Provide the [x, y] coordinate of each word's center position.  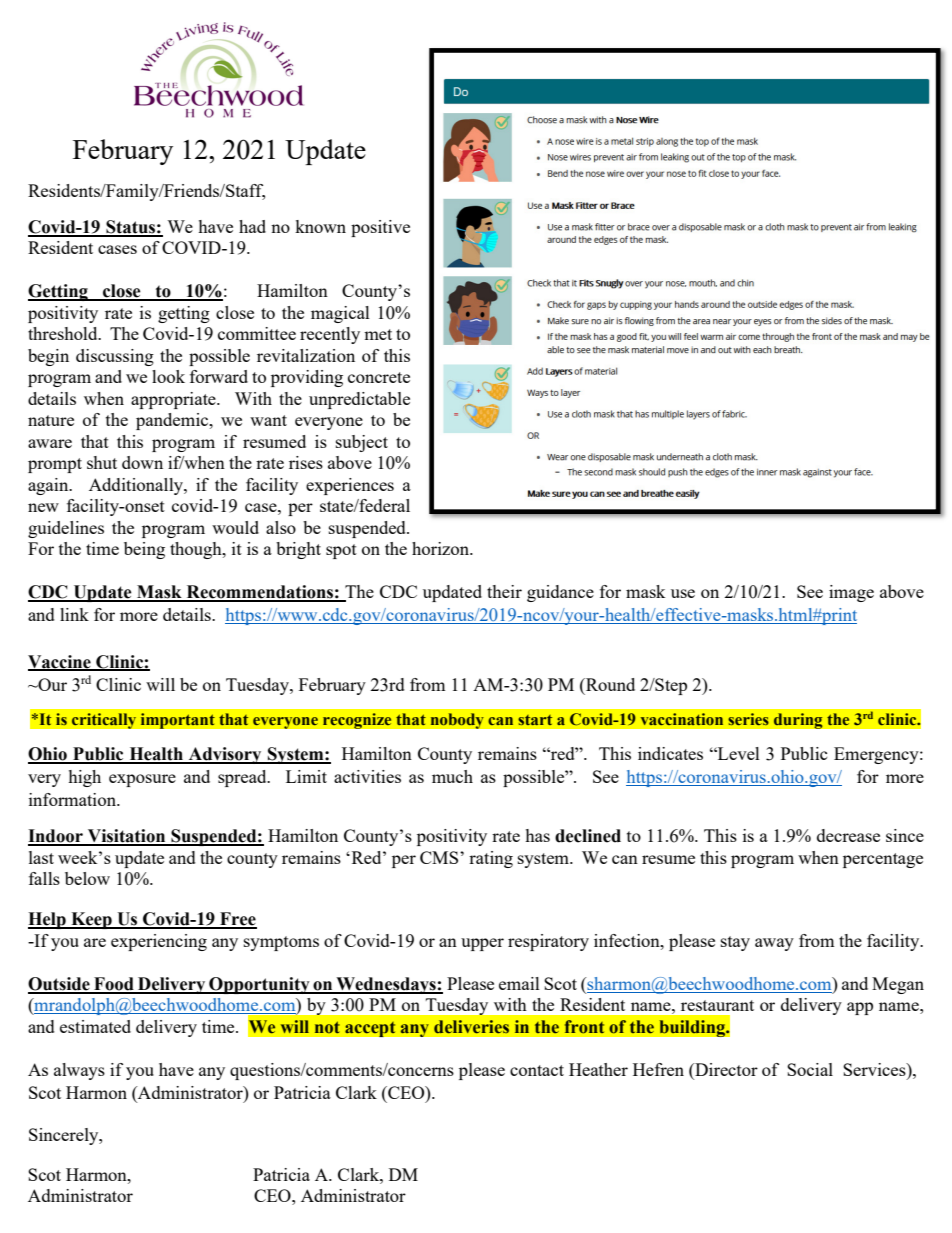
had [252, 226]
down [142, 462]
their [504, 591]
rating [491, 859]
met [378, 334]
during [798, 721]
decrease [848, 835]
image [851, 593]
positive [380, 228]
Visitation [127, 837]
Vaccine [60, 662]
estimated [95, 1026]
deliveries [471, 1027]
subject [362, 443]
